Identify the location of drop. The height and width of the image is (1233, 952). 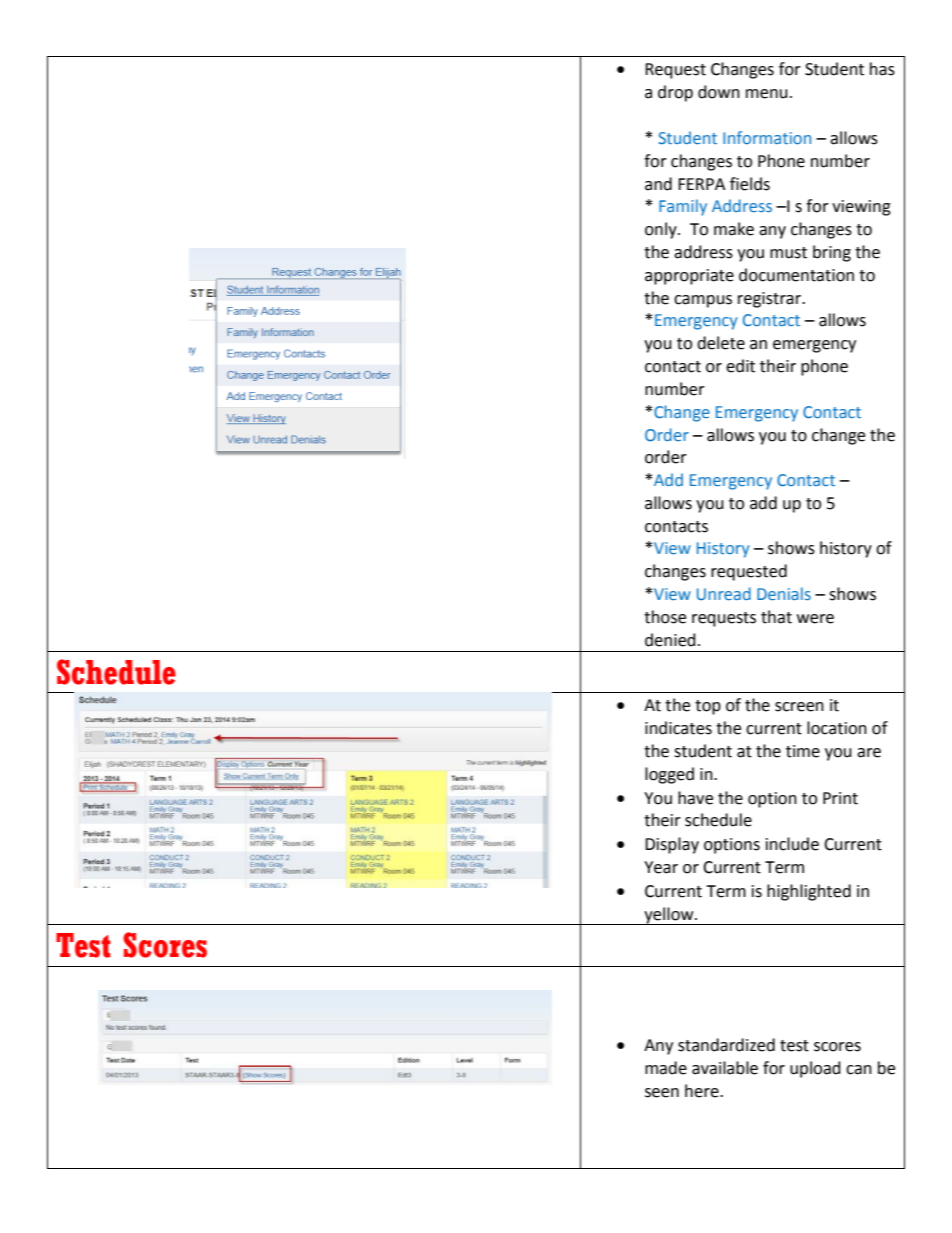
(675, 93).
